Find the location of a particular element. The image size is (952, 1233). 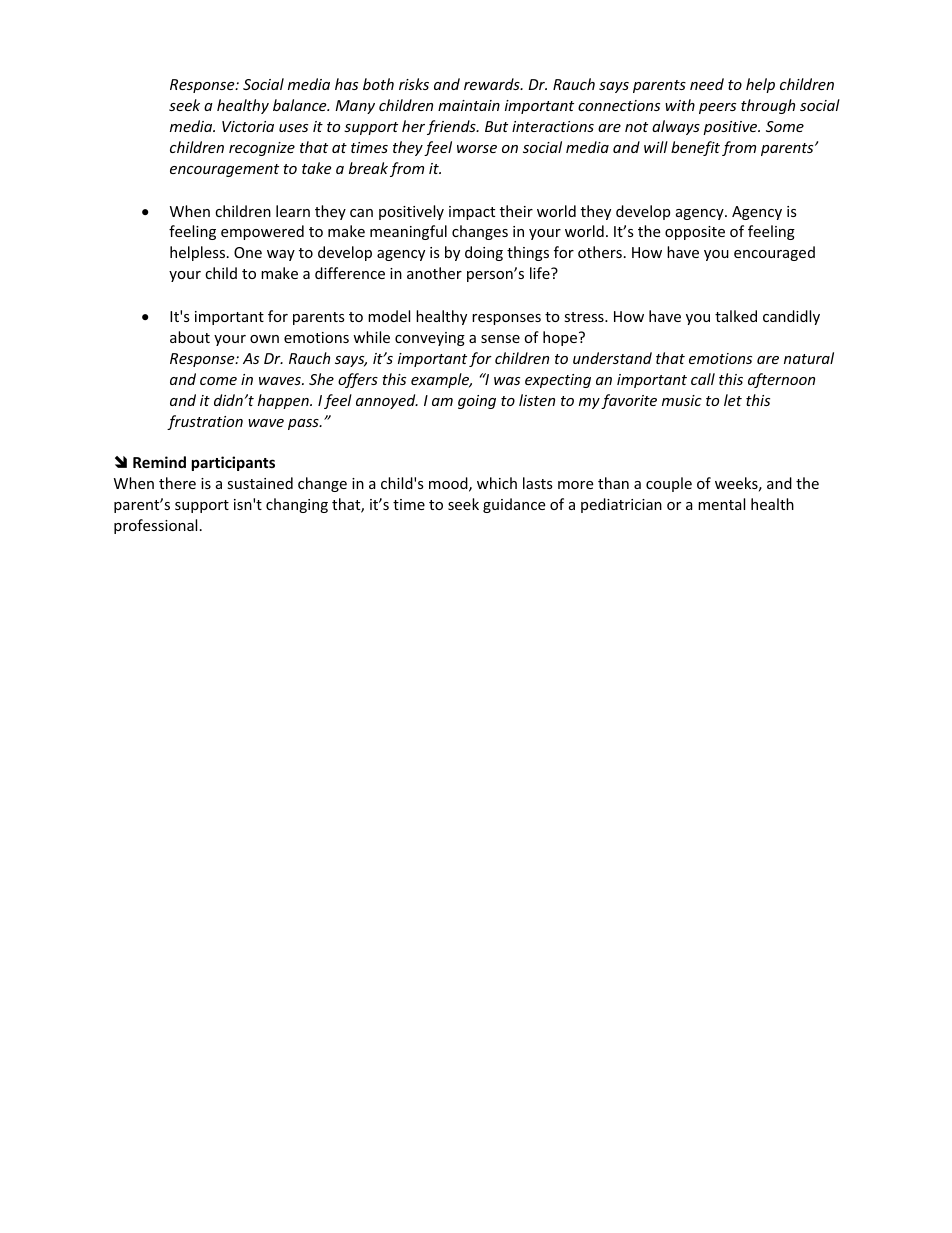

frustration is located at coordinates (205, 422).
